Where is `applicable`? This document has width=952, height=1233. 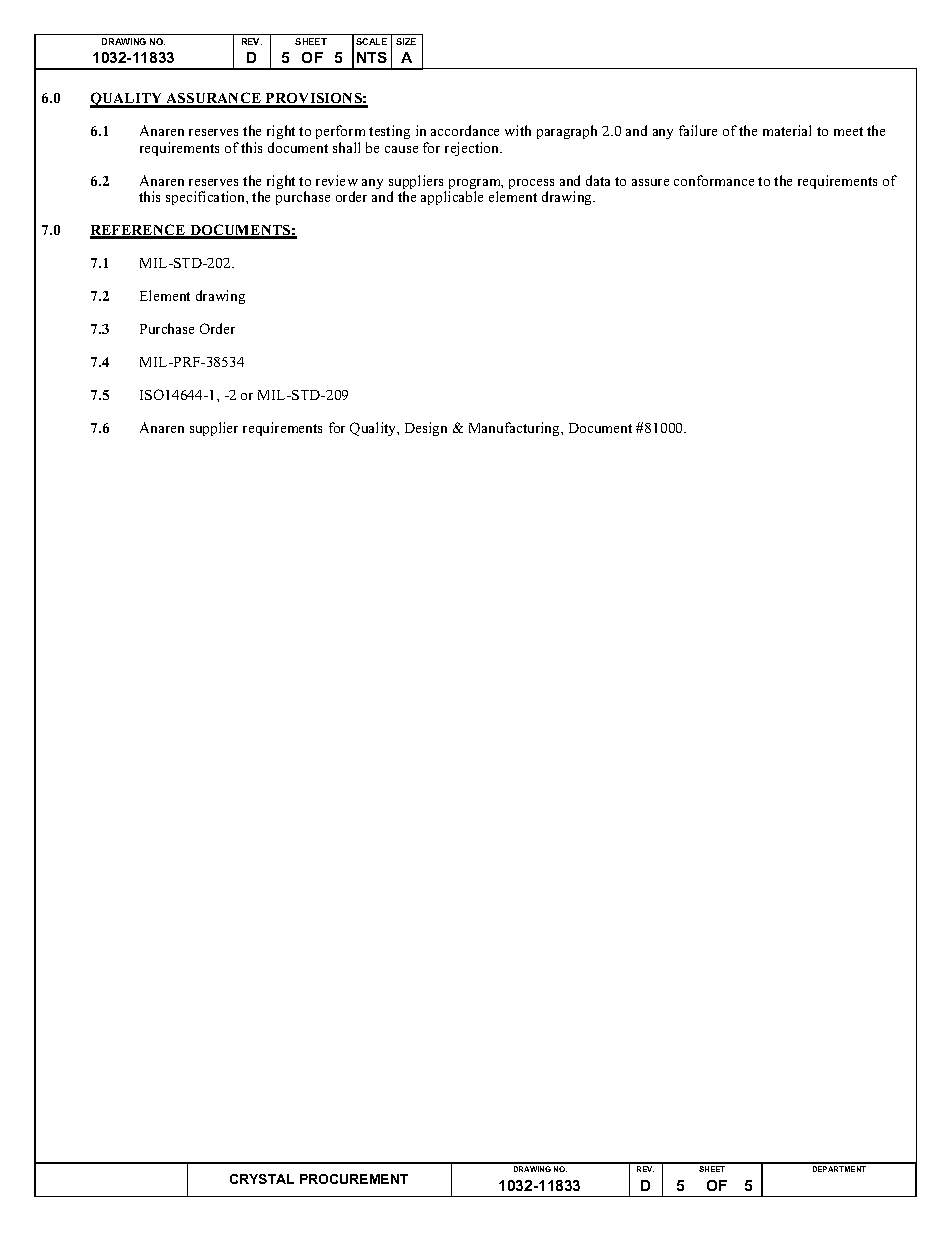 applicable is located at coordinates (452, 198).
